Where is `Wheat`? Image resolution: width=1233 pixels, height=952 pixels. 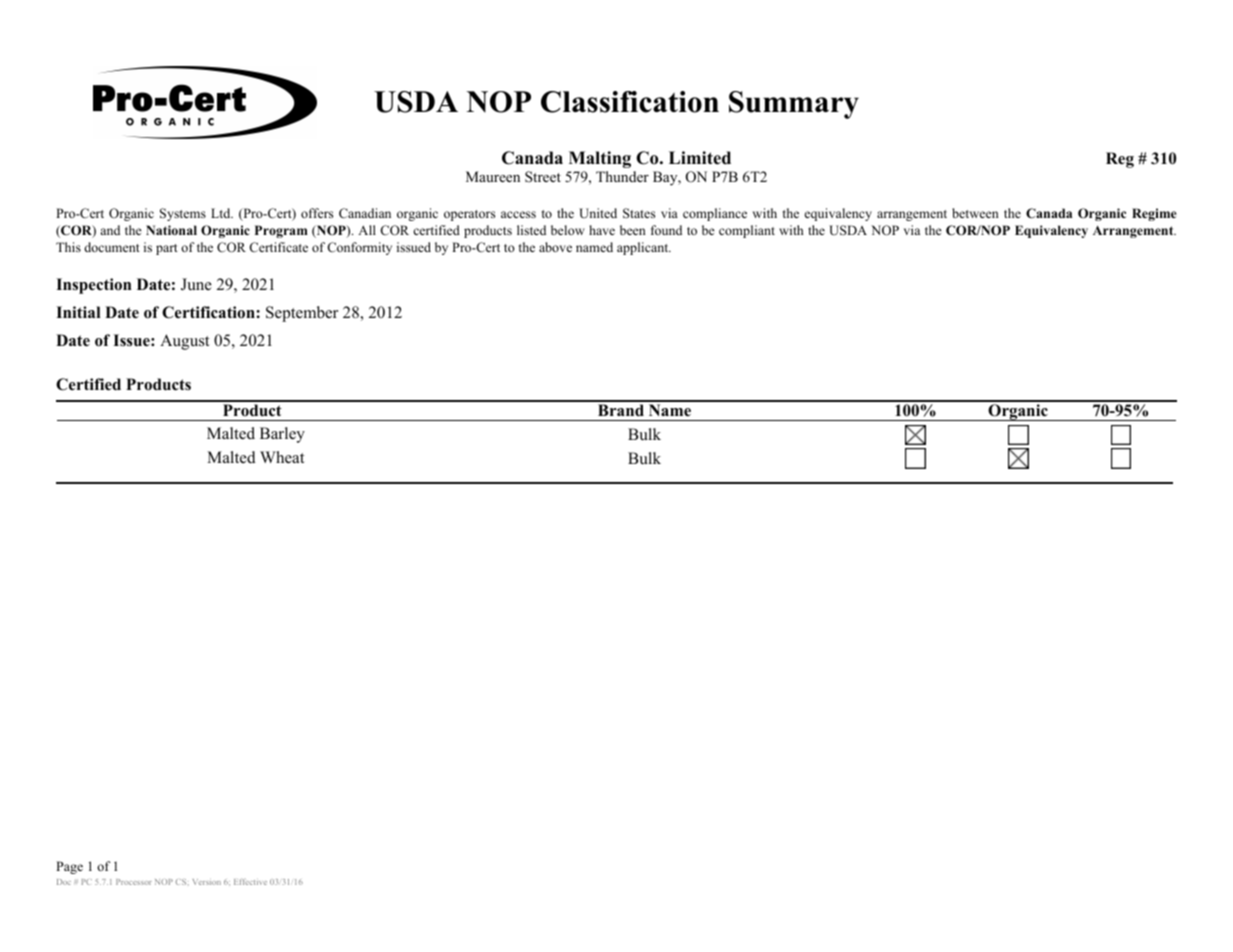
Wheat is located at coordinates (282, 457).
